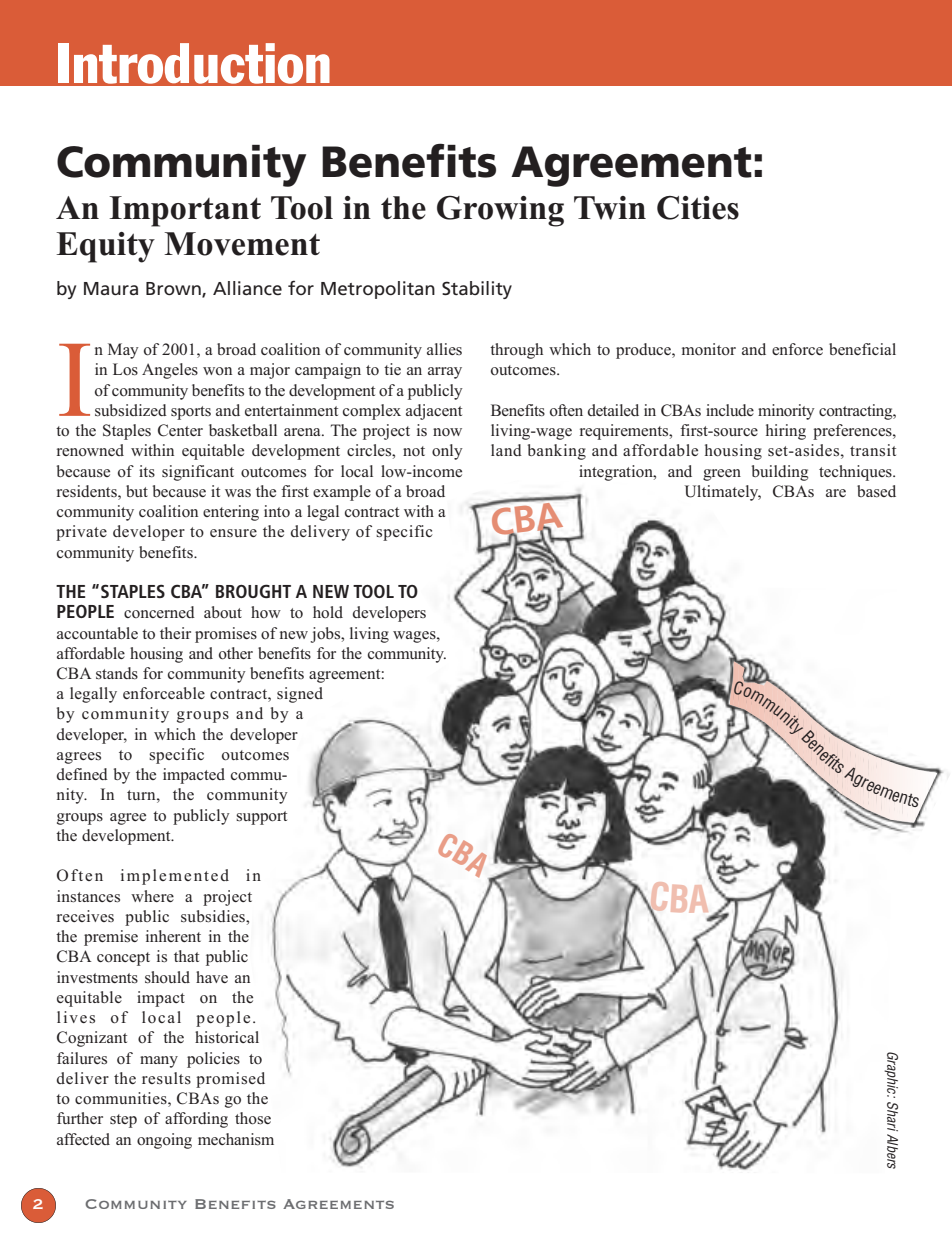 This screenshot has width=952, height=1233. Describe the element at coordinates (214, 916) in the screenshot. I see `subsidies` at that location.
